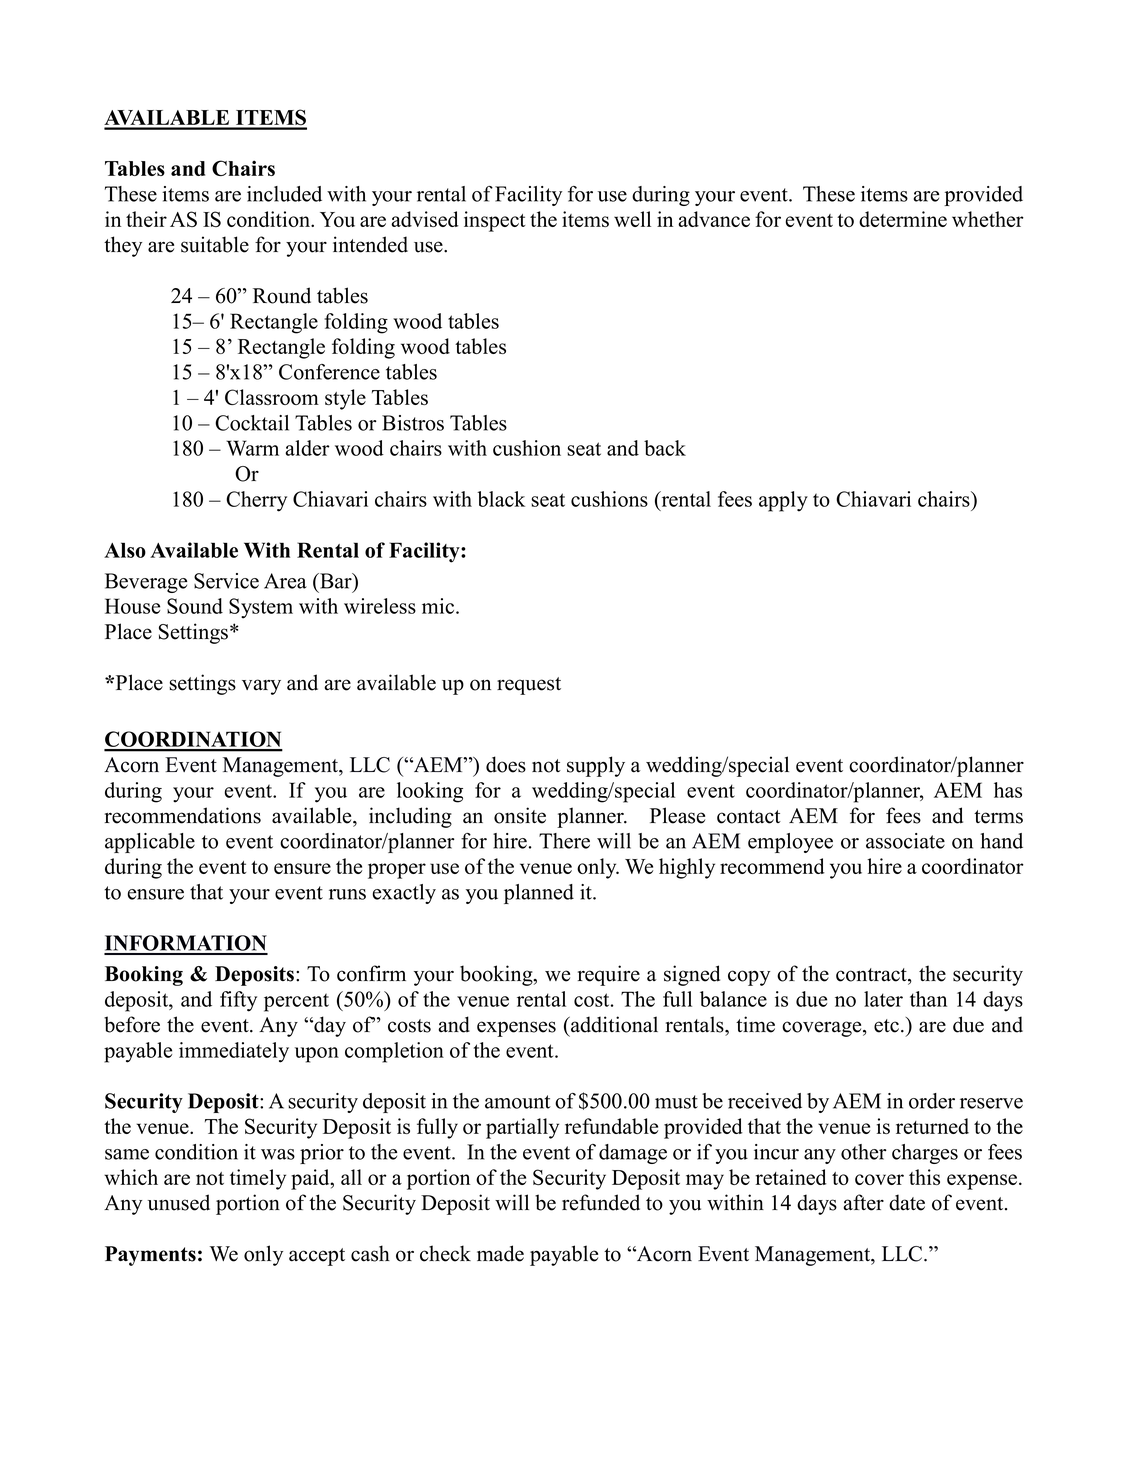 Image resolution: width=1128 pixels, height=1460 pixels. I want to click on Warm, so click(252, 448).
